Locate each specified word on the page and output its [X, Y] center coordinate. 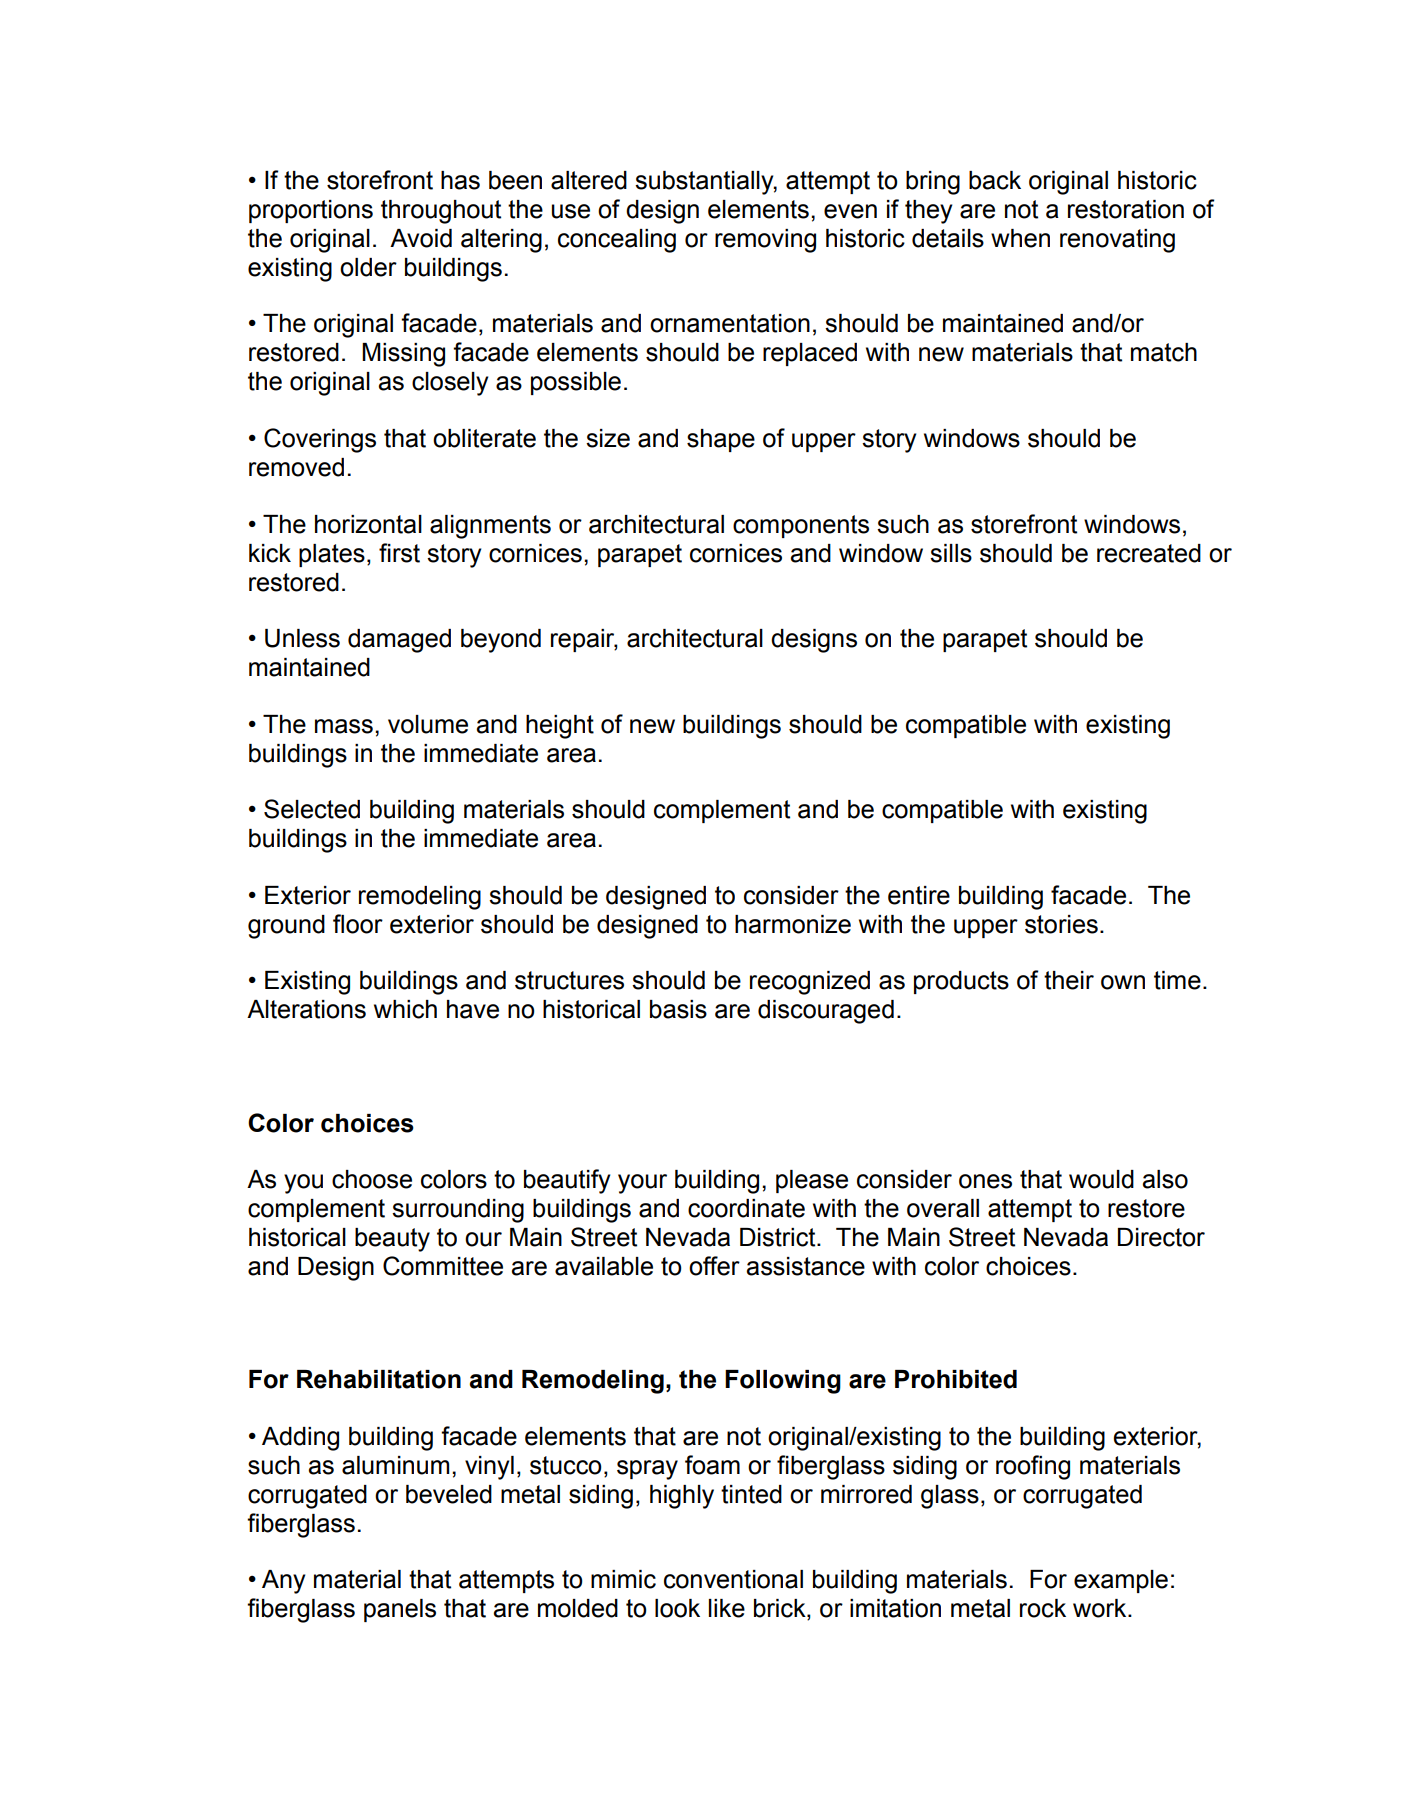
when [1020, 238]
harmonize [793, 924]
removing [765, 241]
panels [400, 1610]
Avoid [421, 238]
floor [358, 924]
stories [1061, 924]
